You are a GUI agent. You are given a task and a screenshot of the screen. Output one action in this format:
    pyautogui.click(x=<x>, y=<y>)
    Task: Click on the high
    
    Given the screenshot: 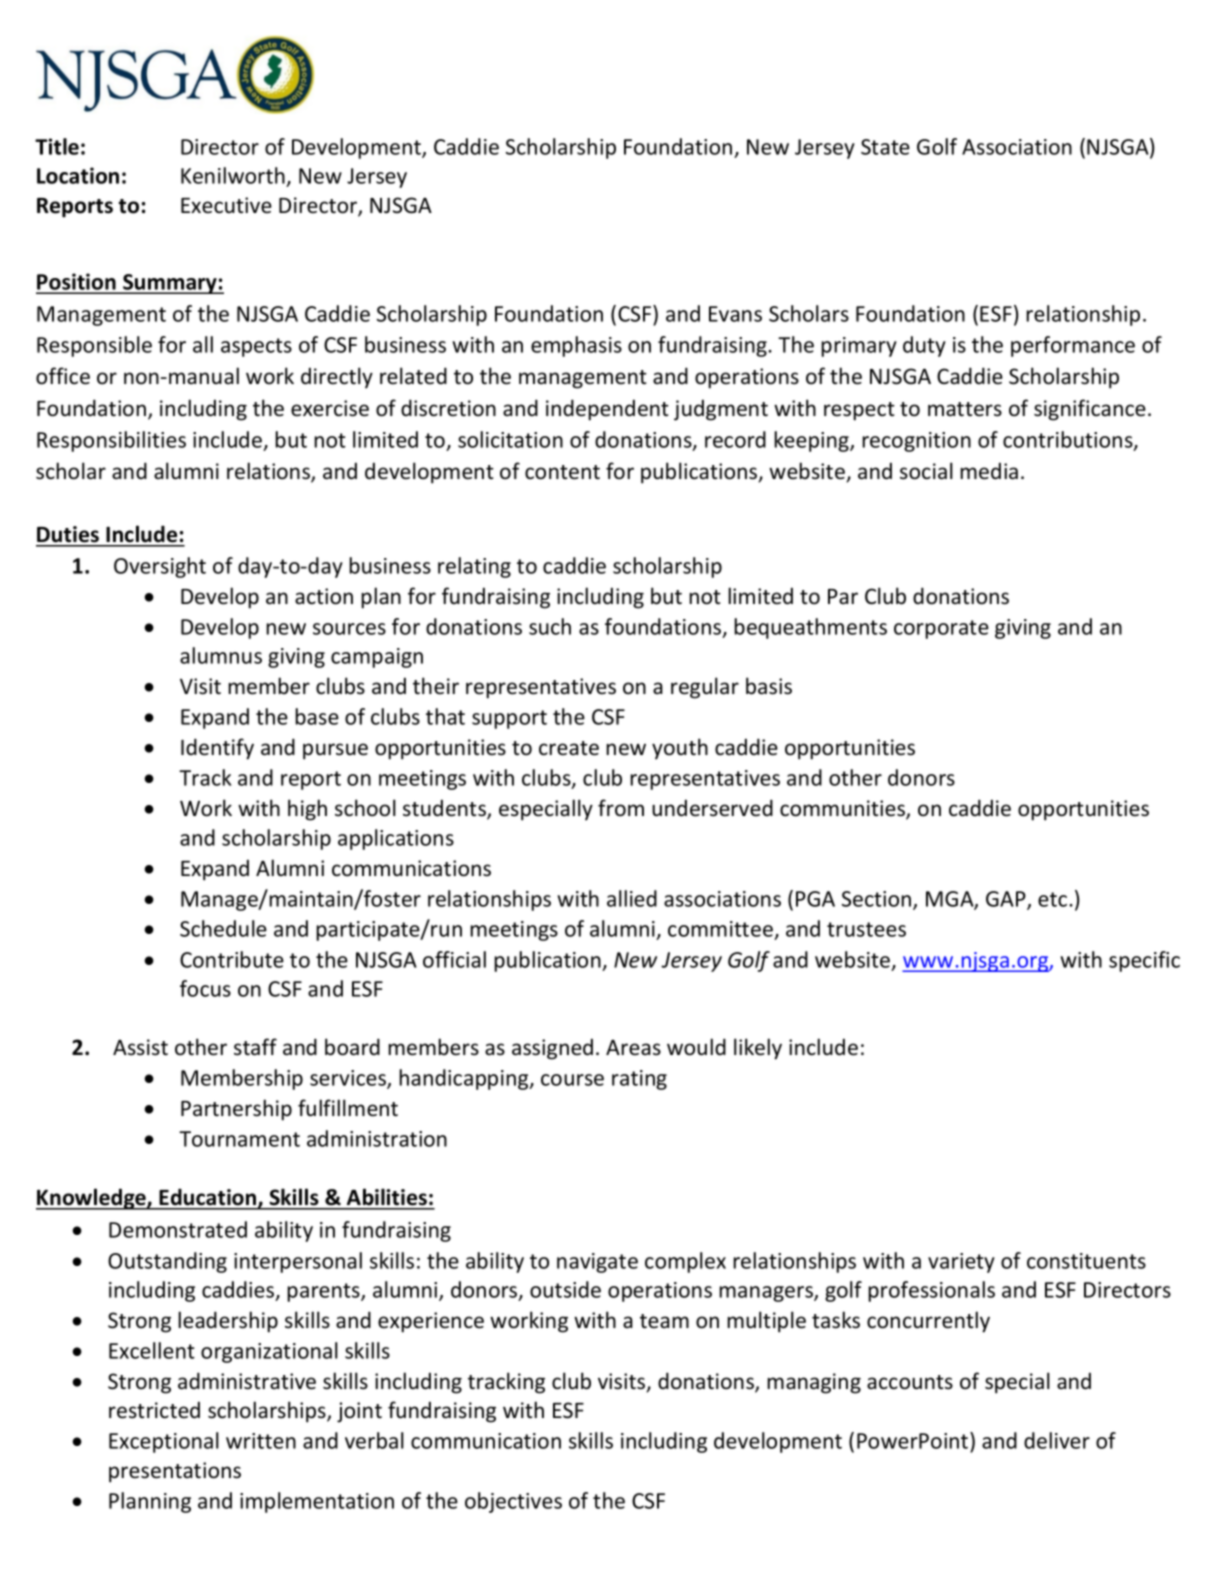 What is the action you would take?
    pyautogui.click(x=307, y=810)
